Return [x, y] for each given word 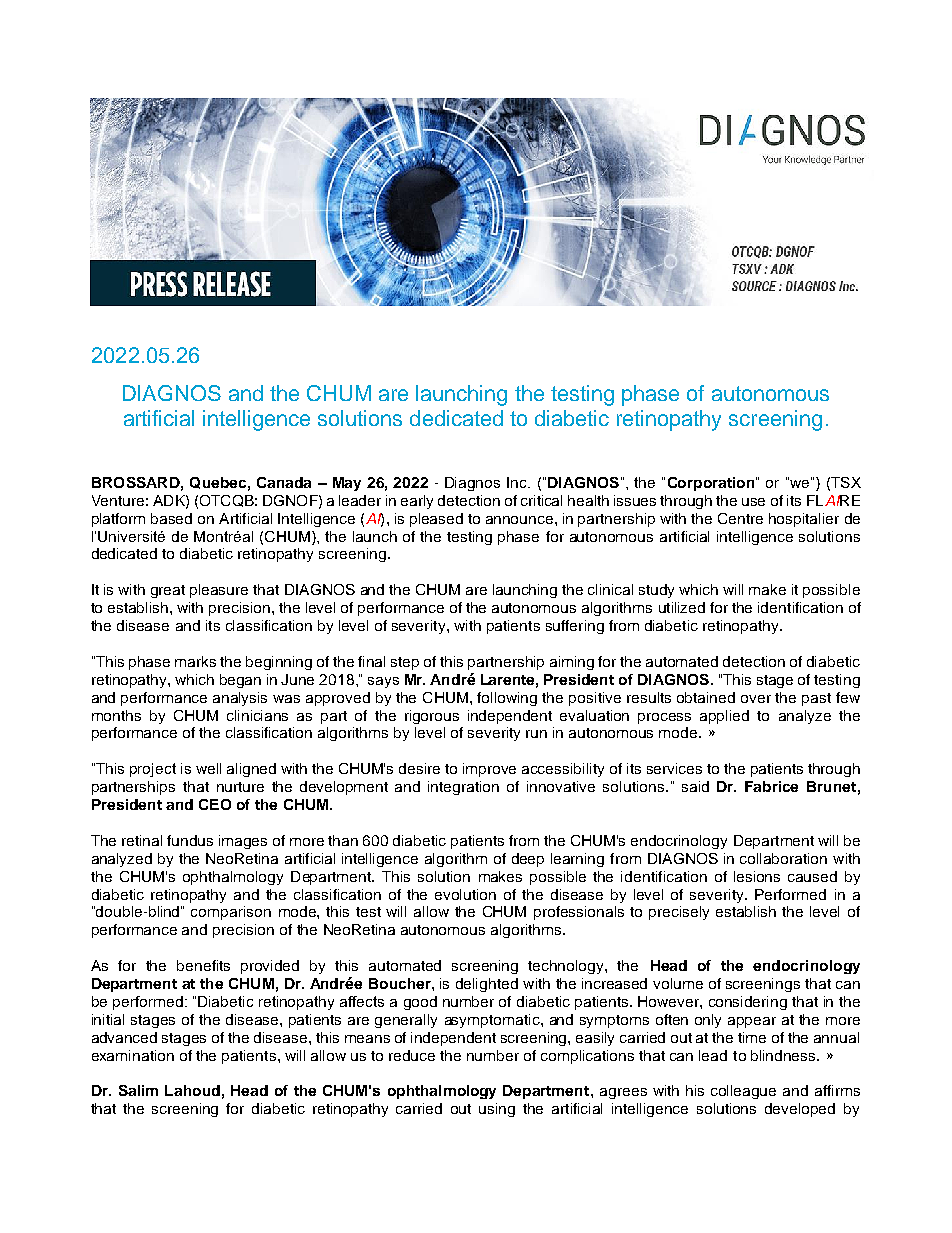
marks [195, 661]
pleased [436, 520]
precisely [679, 913]
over [756, 699]
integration [463, 788]
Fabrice [771, 786]
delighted [487, 985]
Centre [740, 518]
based [171, 518]
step [405, 663]
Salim [138, 1090]
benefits [203, 965]
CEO [215, 804]
